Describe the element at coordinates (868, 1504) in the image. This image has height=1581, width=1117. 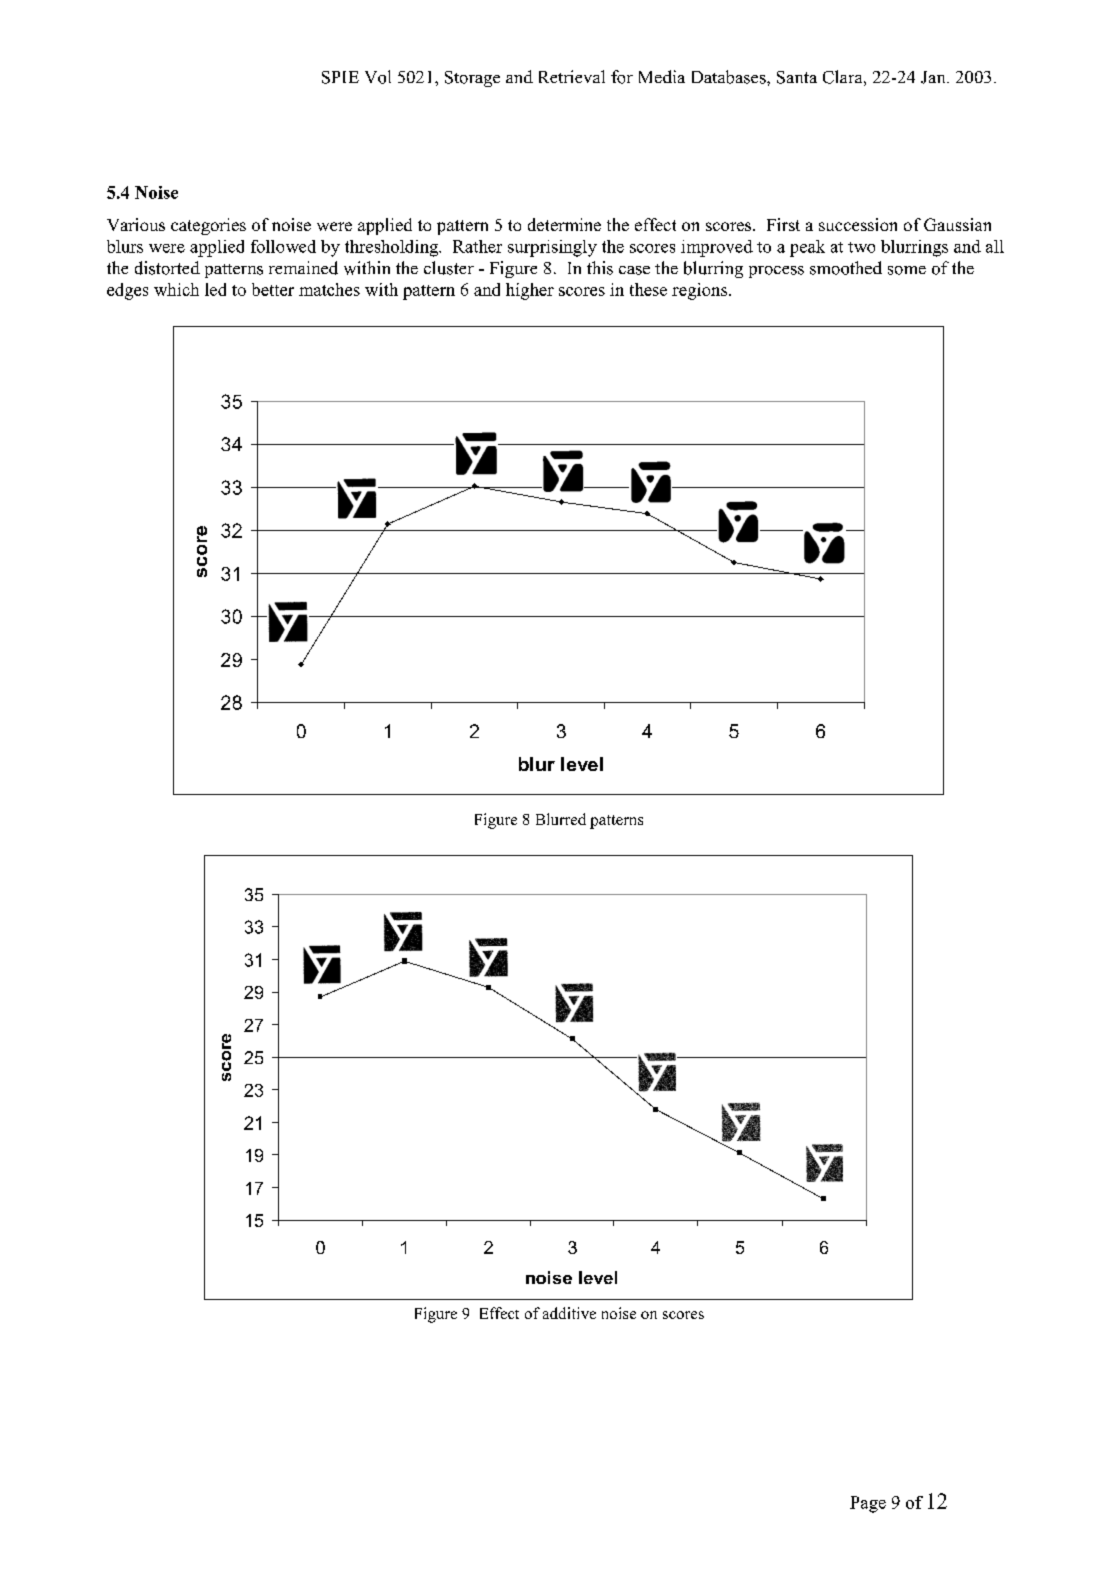
I see `Page` at that location.
